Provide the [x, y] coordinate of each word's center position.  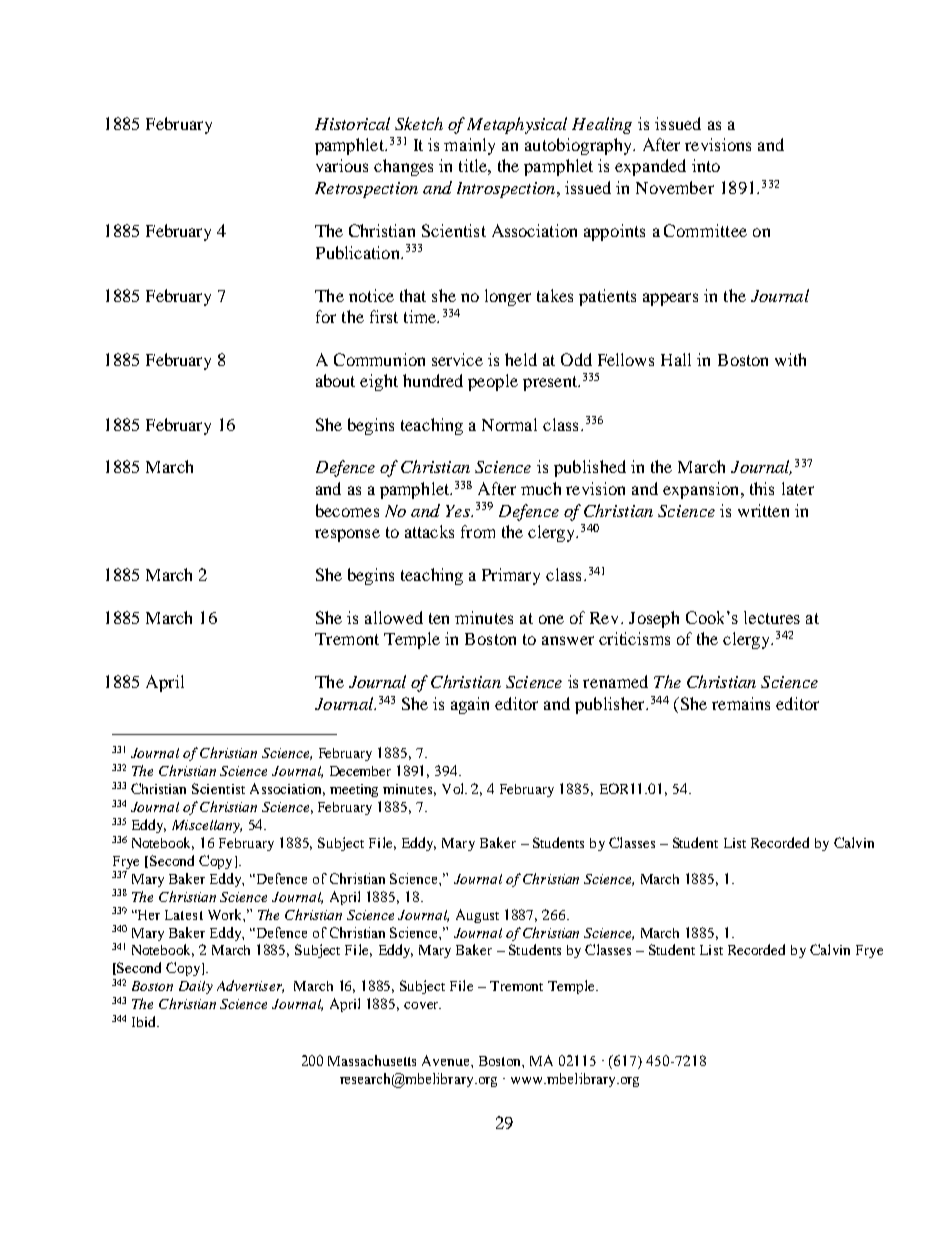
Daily [196, 987]
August [477, 916]
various [342, 165]
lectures [772, 617]
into [706, 165]
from [478, 531]
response [347, 535]
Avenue [447, 1060]
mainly [469, 146]
